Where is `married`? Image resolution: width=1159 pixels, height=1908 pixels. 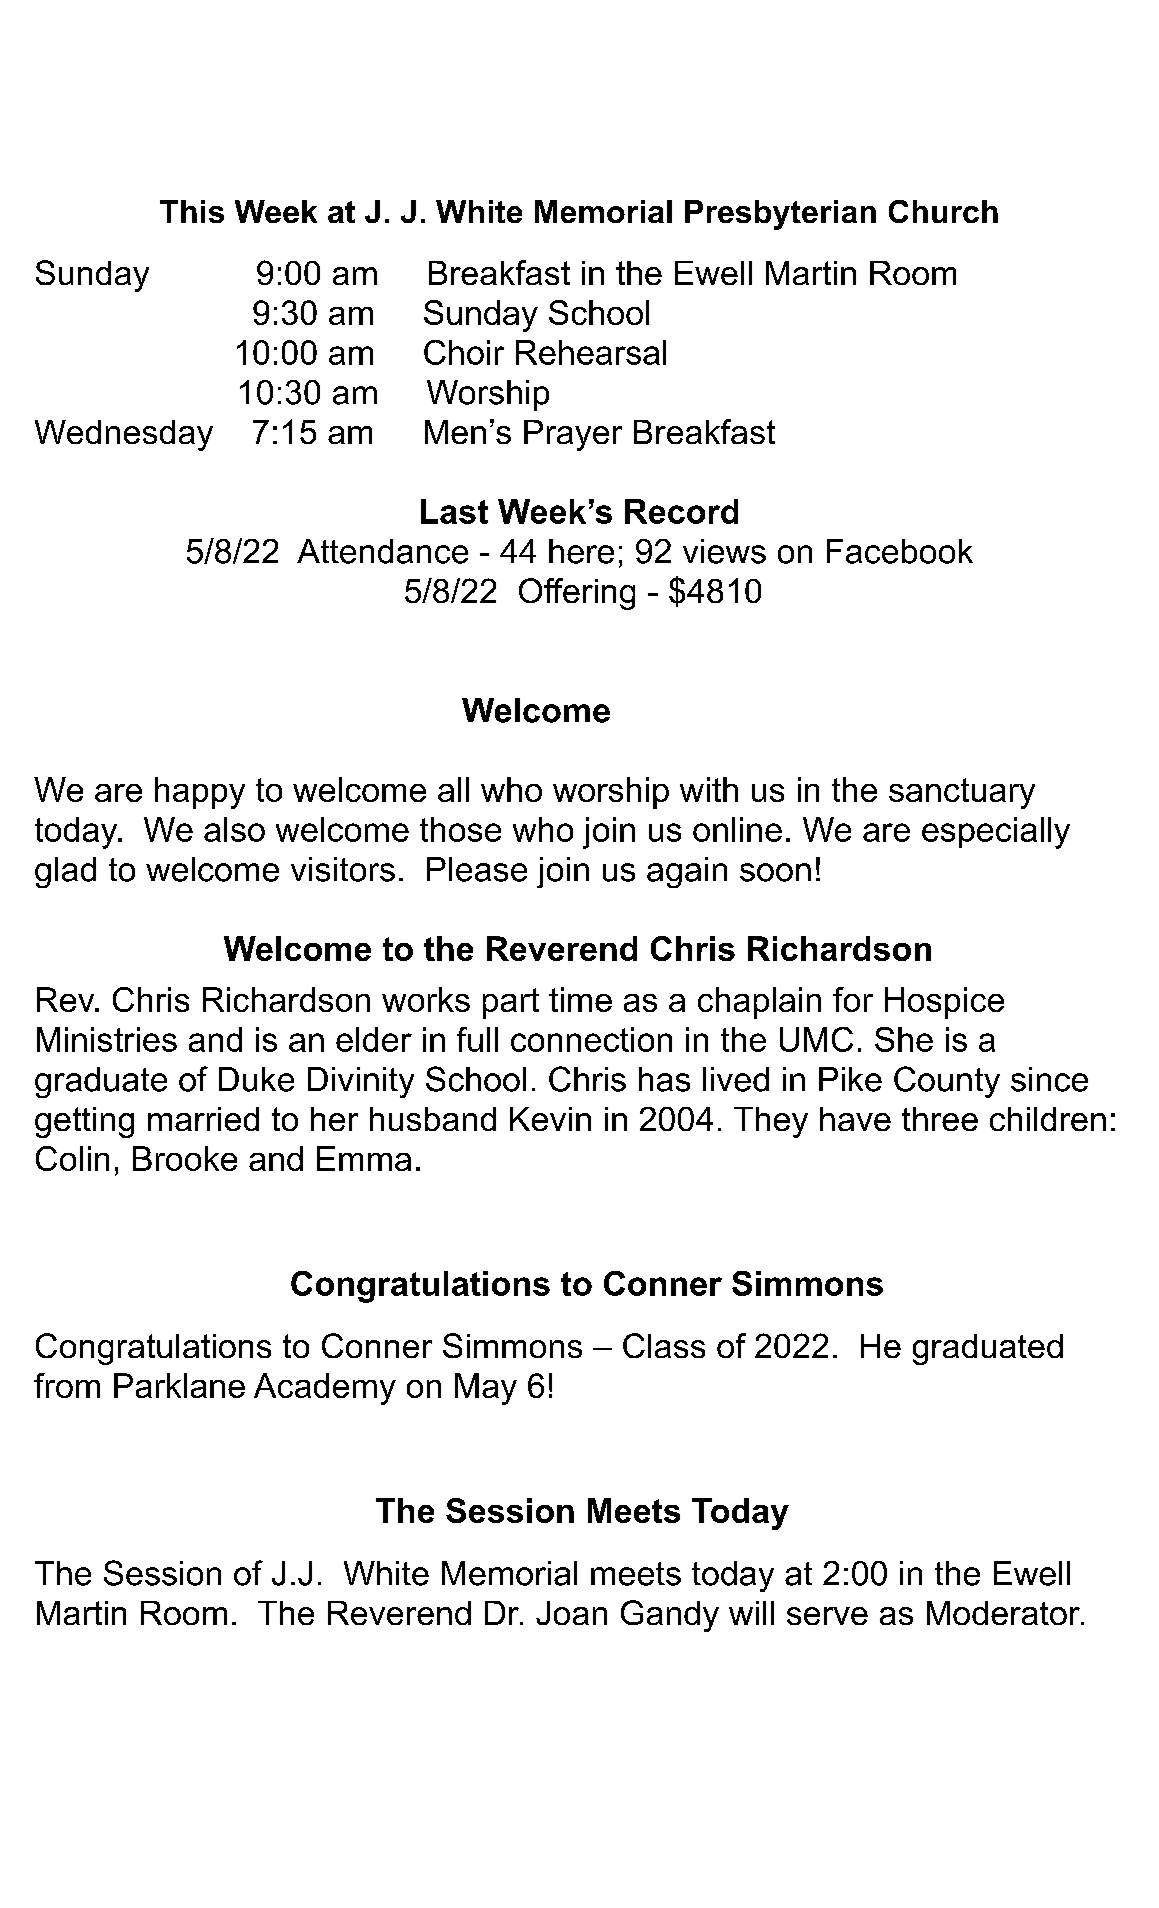
married is located at coordinates (203, 1119).
